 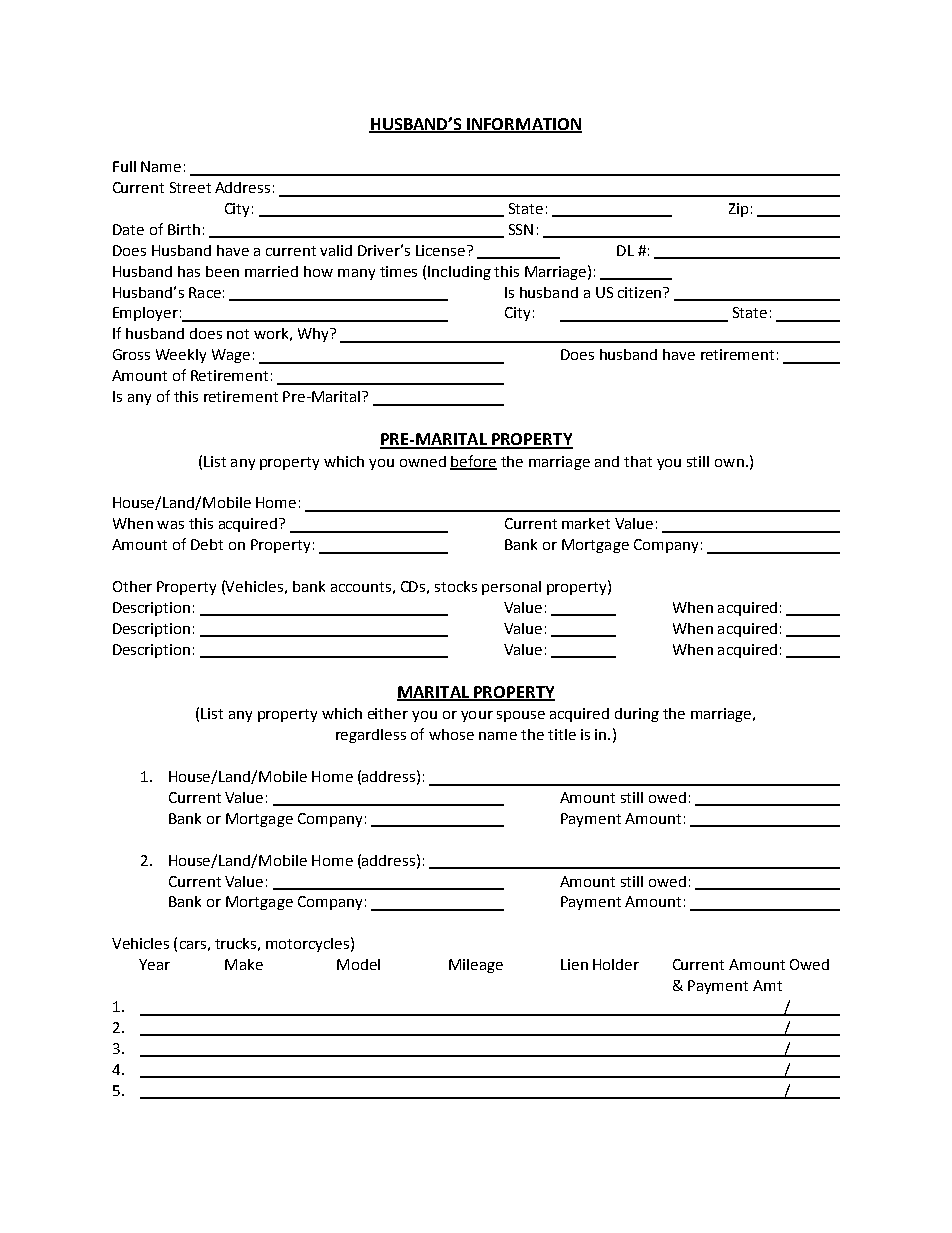 I want to click on cars, so click(x=193, y=945).
